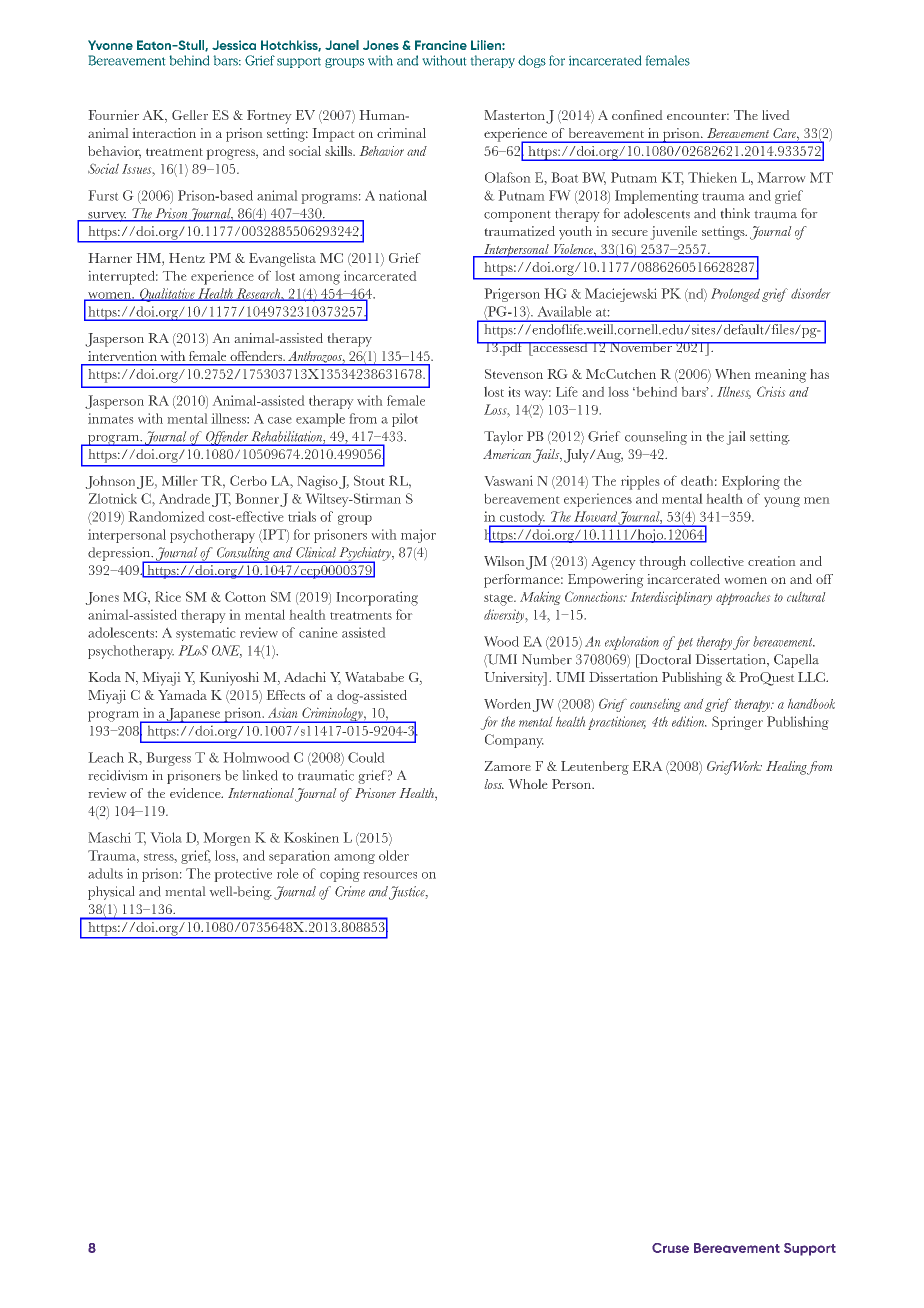 Image resolution: width=924 pixels, height=1308 pixels. Describe the element at coordinates (111, 893) in the screenshot. I see `physical` at that location.
